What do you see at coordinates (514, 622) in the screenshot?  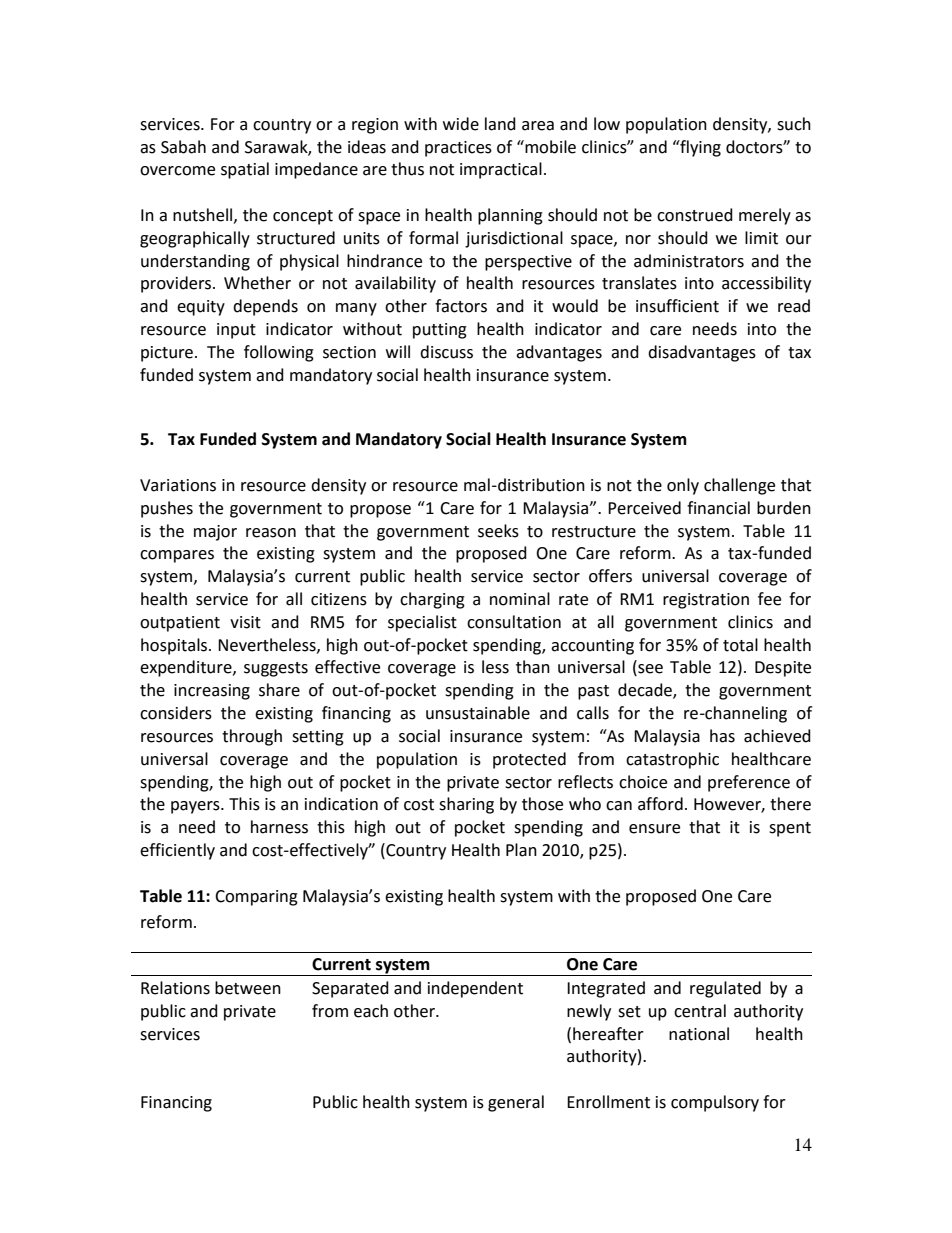 I see `consultation` at bounding box center [514, 622].
